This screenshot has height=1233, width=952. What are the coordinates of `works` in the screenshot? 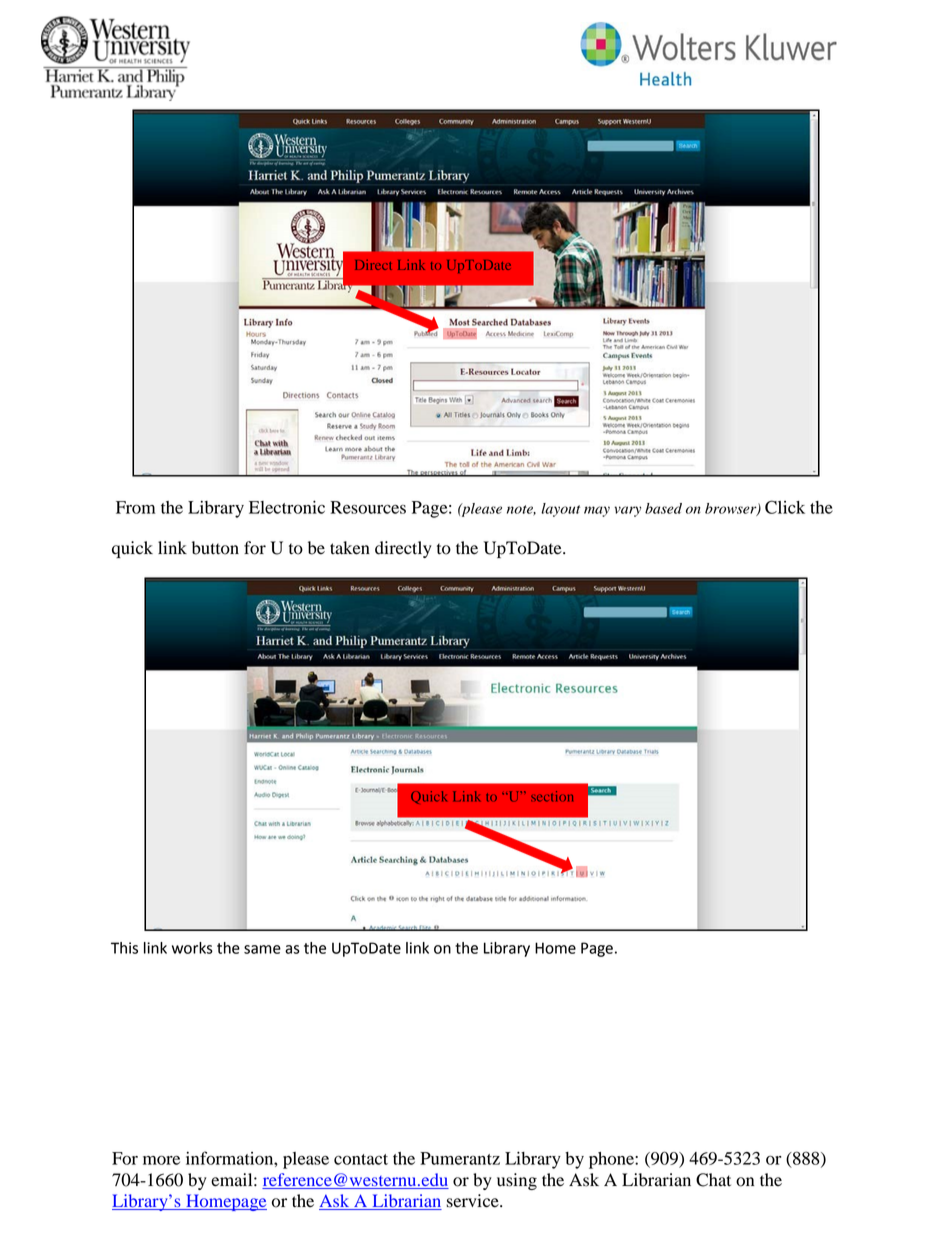 It's located at (192, 948).
